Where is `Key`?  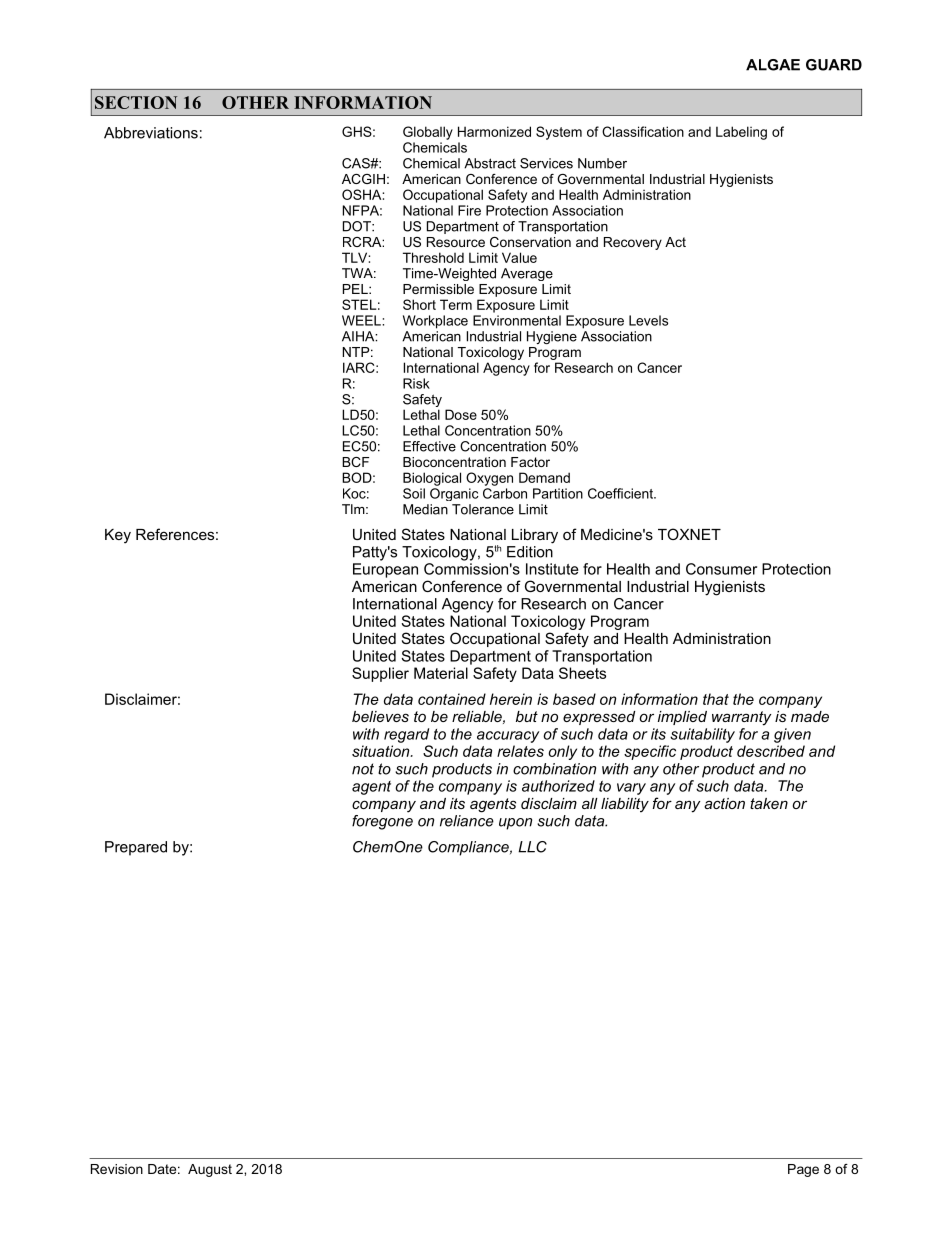 Key is located at coordinates (118, 536).
